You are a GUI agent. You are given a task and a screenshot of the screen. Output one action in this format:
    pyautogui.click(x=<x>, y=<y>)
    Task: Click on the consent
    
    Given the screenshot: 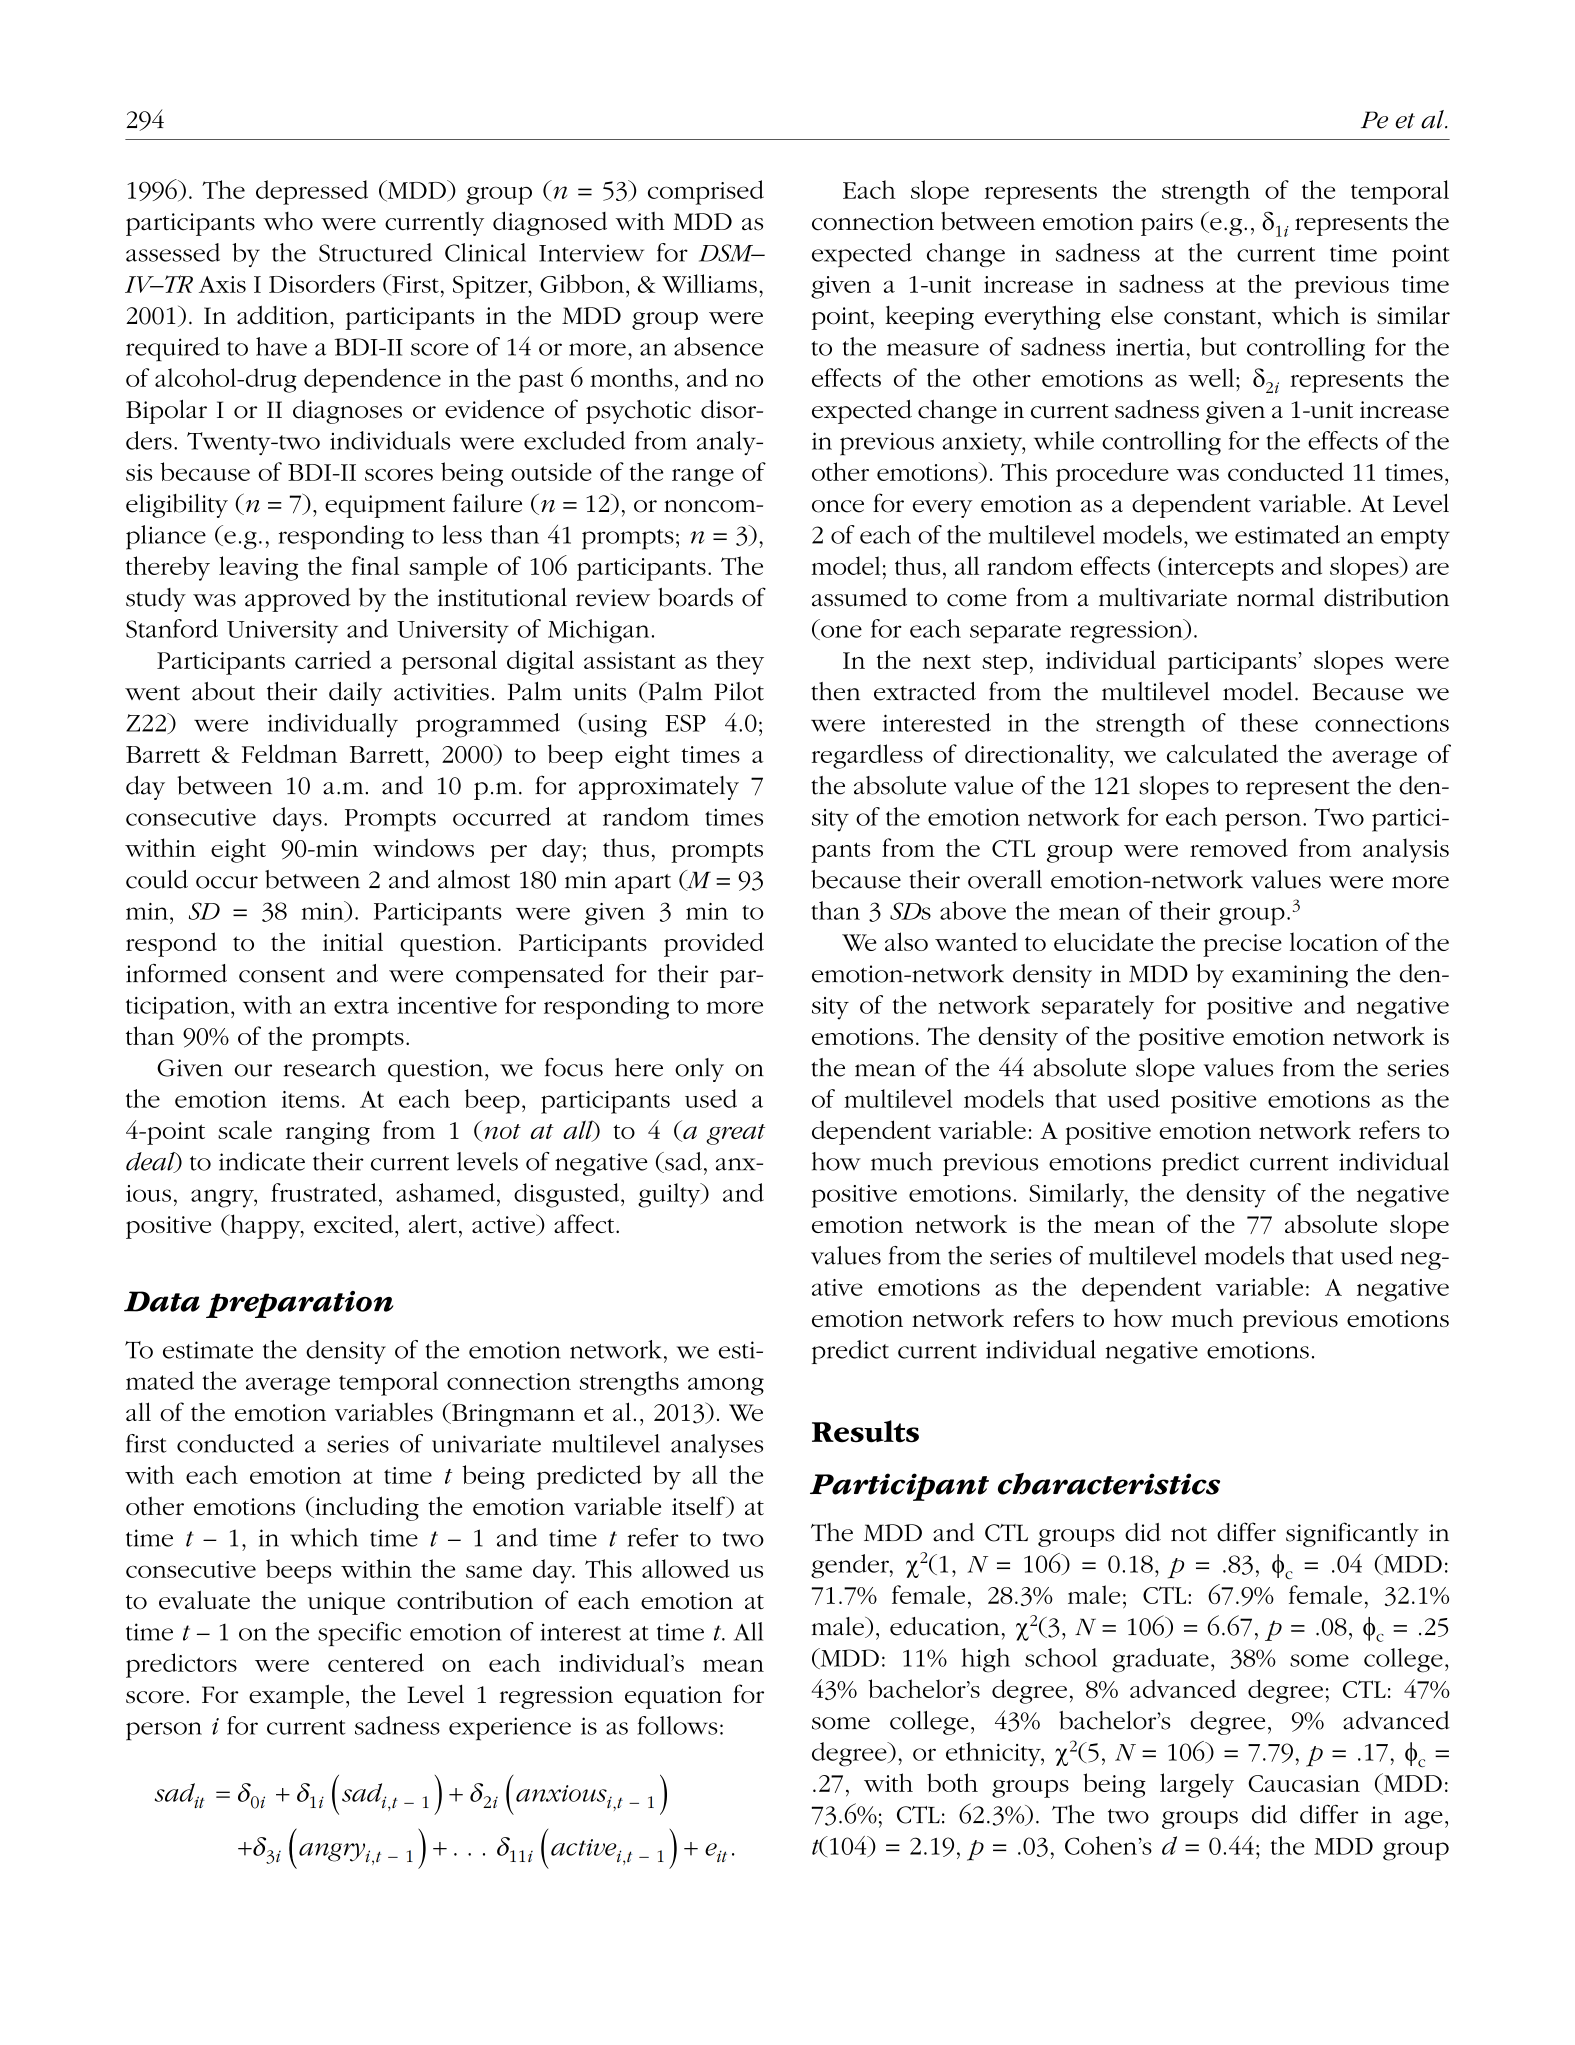 What is the action you would take?
    pyautogui.click(x=282, y=975)
